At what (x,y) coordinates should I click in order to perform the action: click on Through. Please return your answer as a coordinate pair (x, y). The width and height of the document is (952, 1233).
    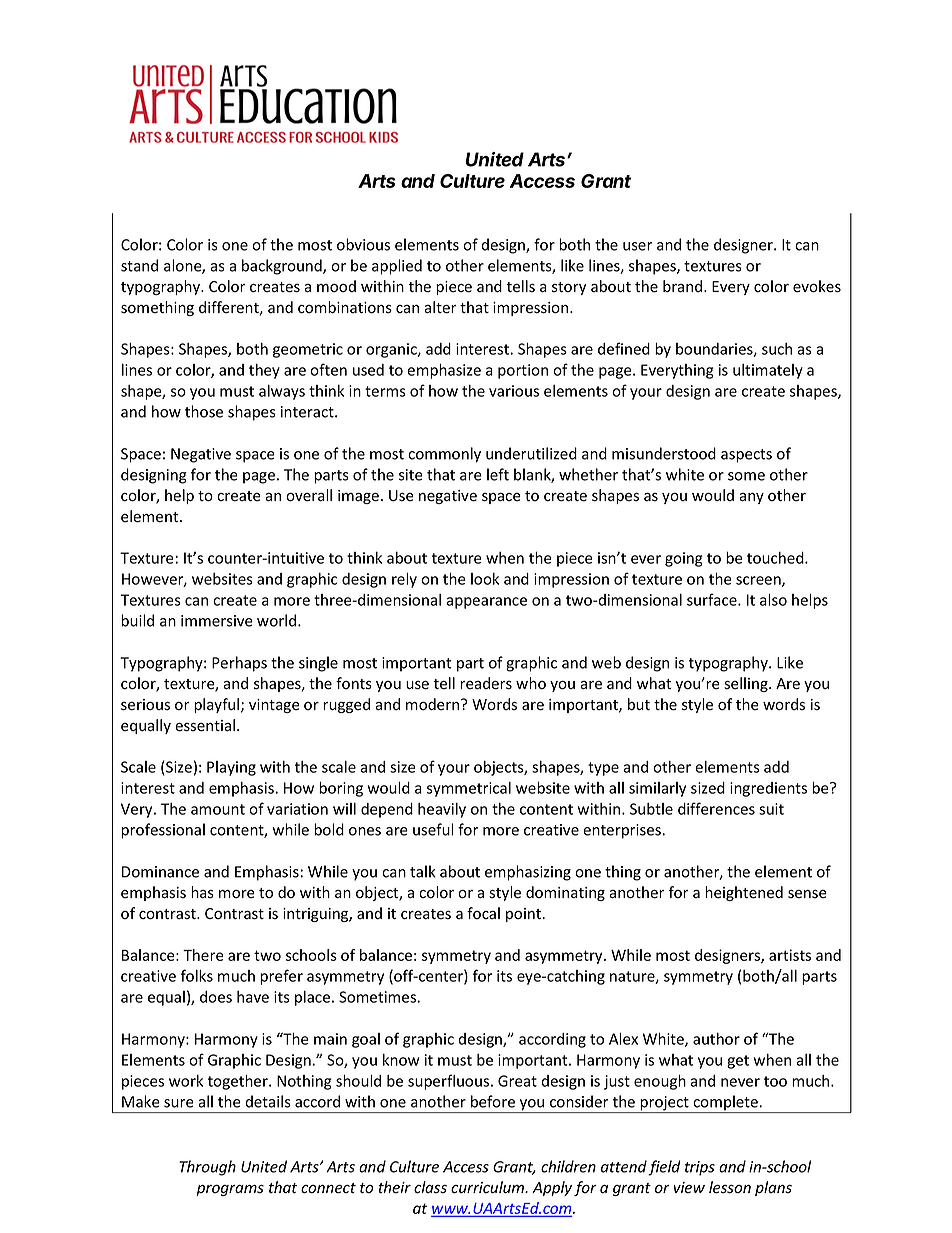
    Looking at the image, I should click on (207, 1168).
